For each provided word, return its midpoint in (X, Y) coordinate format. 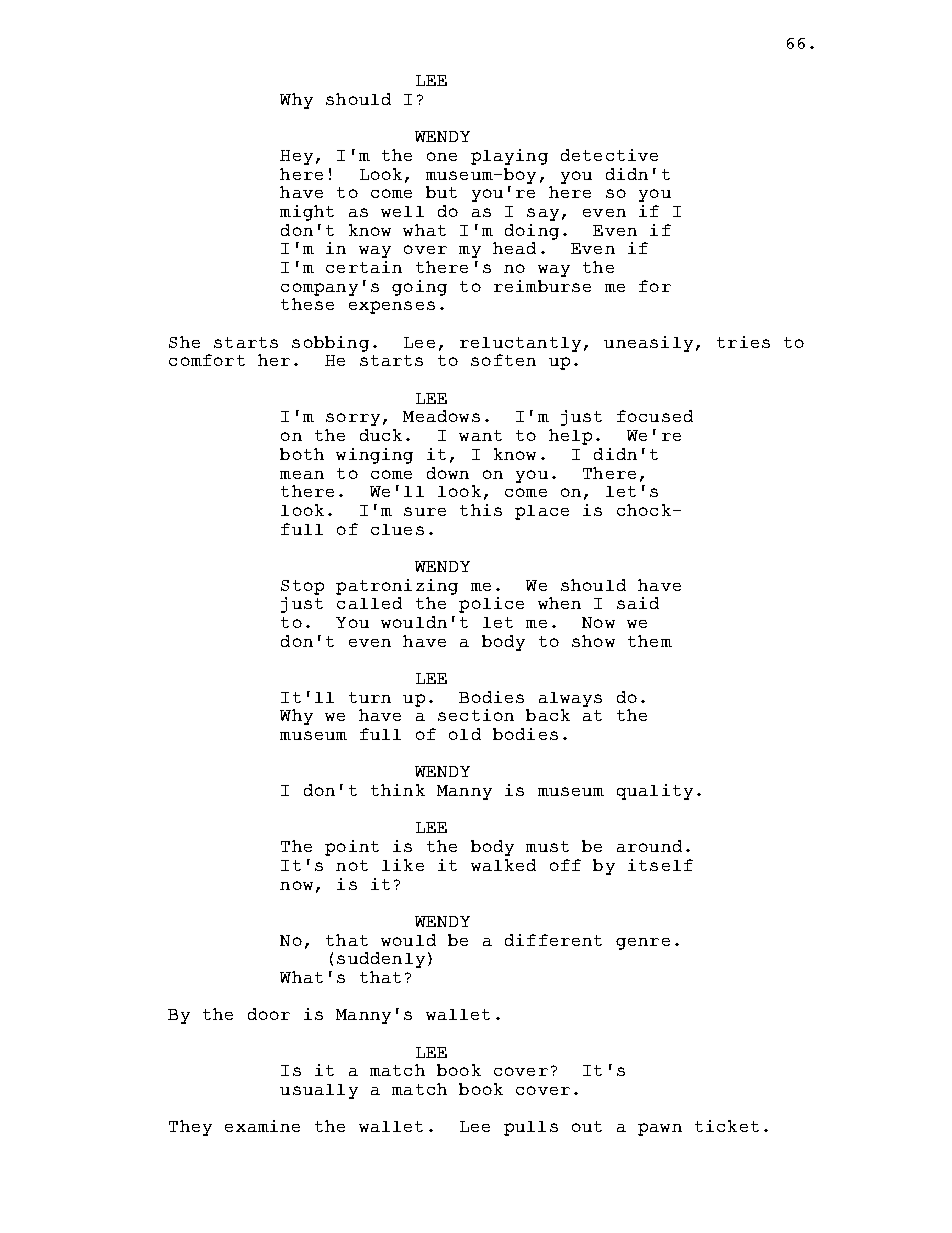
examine (262, 1126)
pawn (660, 1129)
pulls (531, 1128)
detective (609, 155)
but (441, 192)
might (307, 213)
